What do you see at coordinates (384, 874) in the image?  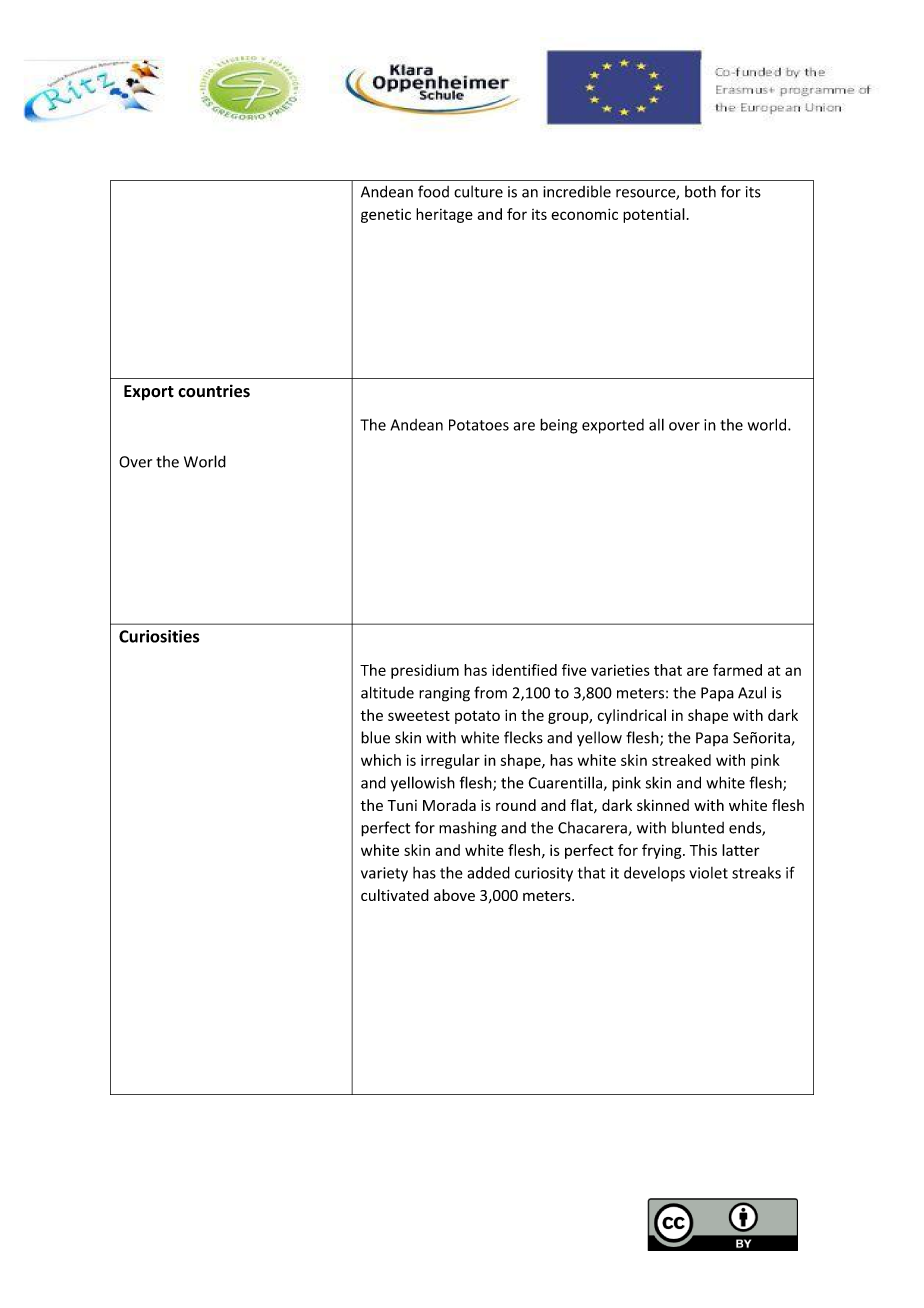 I see `variety` at bounding box center [384, 874].
